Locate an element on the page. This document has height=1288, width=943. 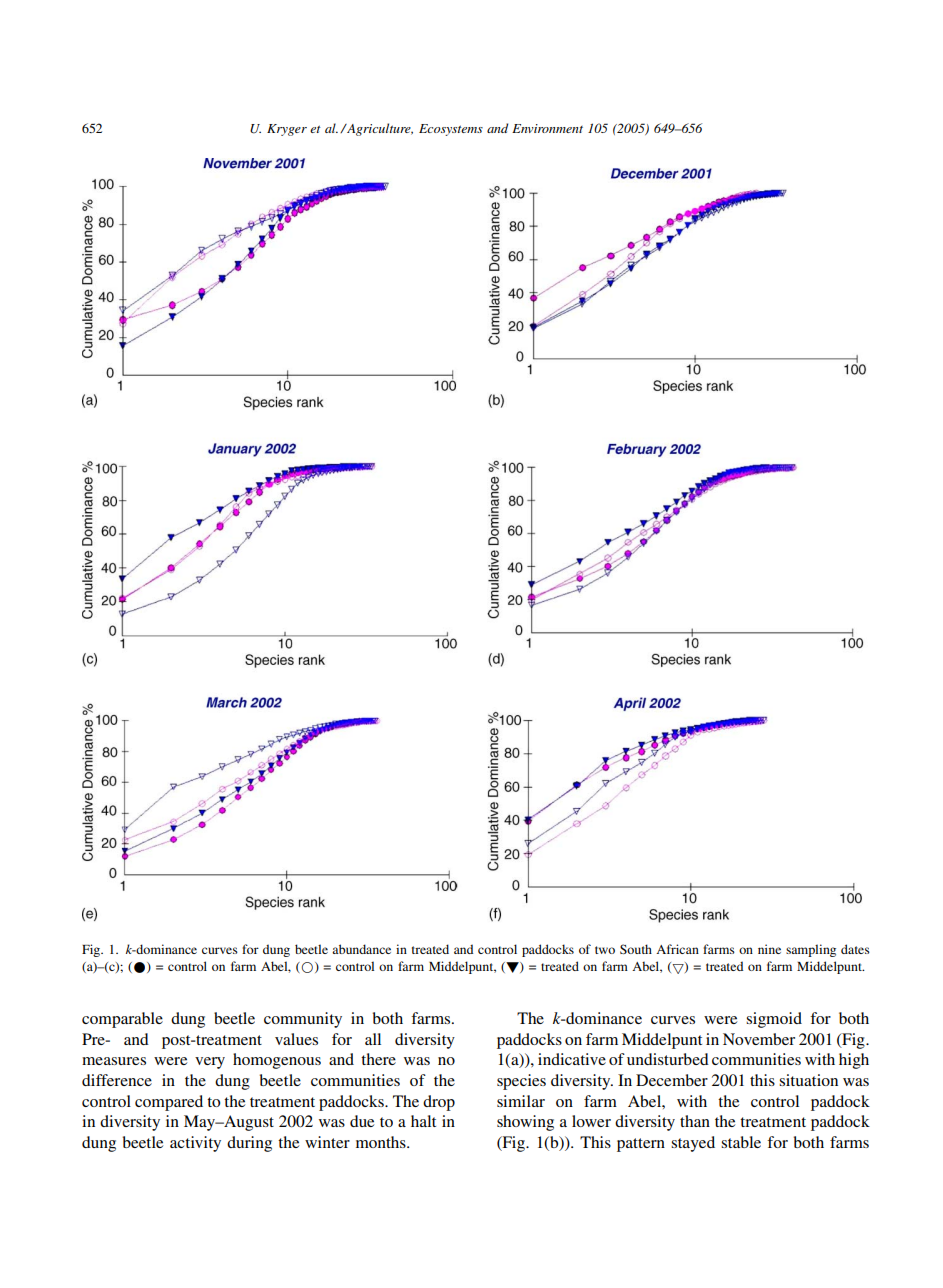
two is located at coordinates (605, 950).
